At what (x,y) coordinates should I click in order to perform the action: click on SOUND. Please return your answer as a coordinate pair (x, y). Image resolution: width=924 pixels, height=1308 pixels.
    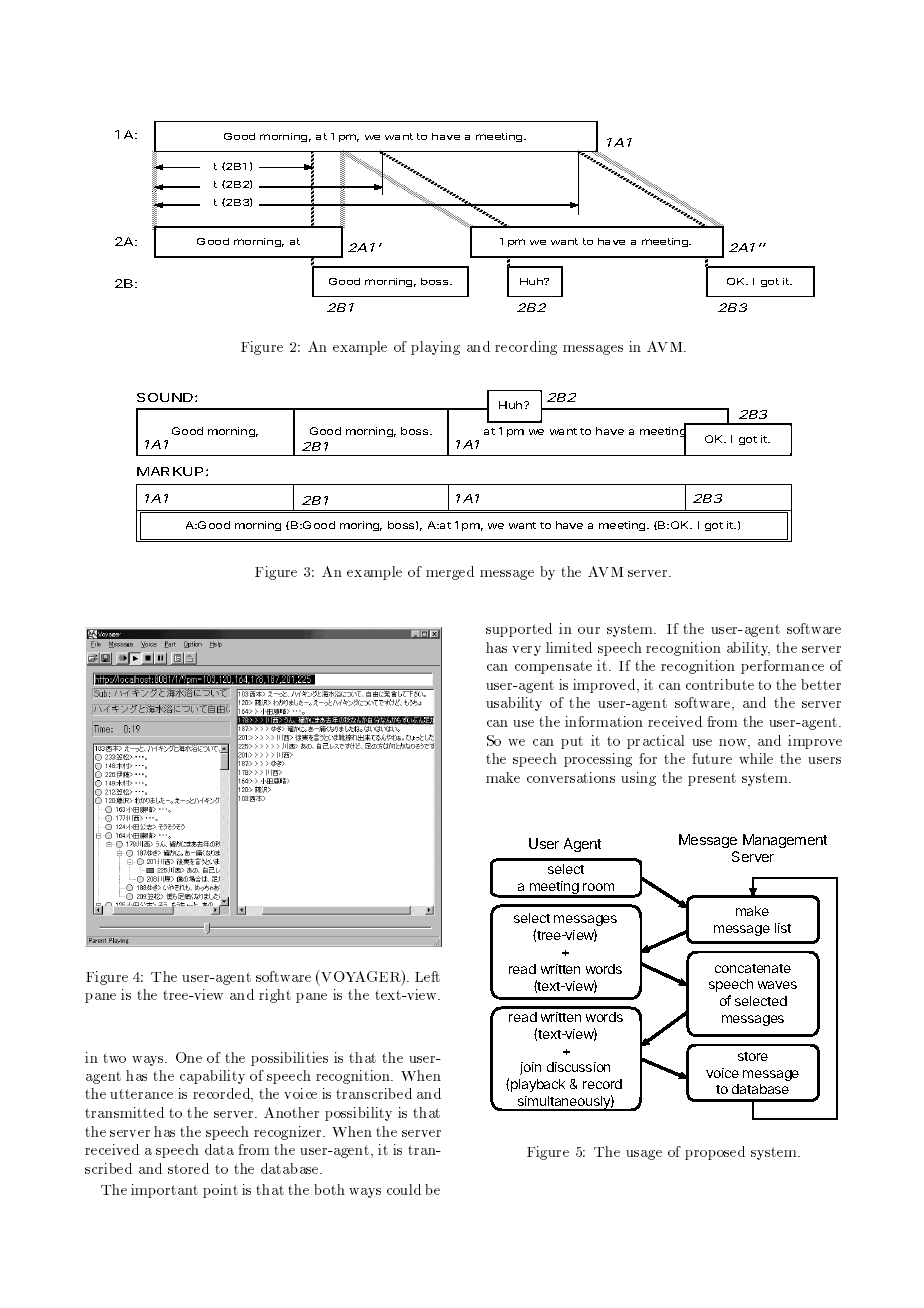
    Looking at the image, I should click on (166, 397).
